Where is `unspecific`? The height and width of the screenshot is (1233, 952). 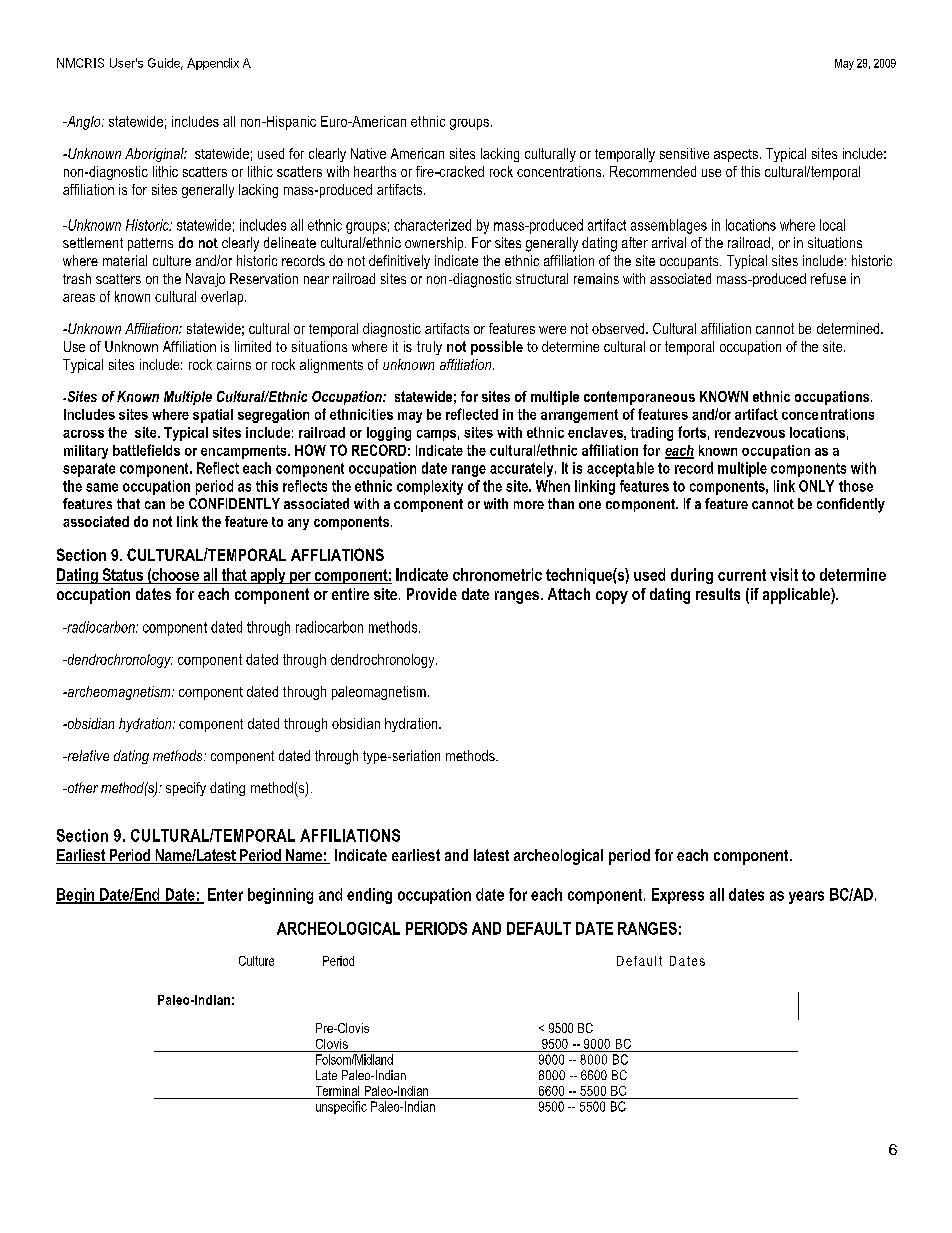 unspecific is located at coordinates (341, 1107).
